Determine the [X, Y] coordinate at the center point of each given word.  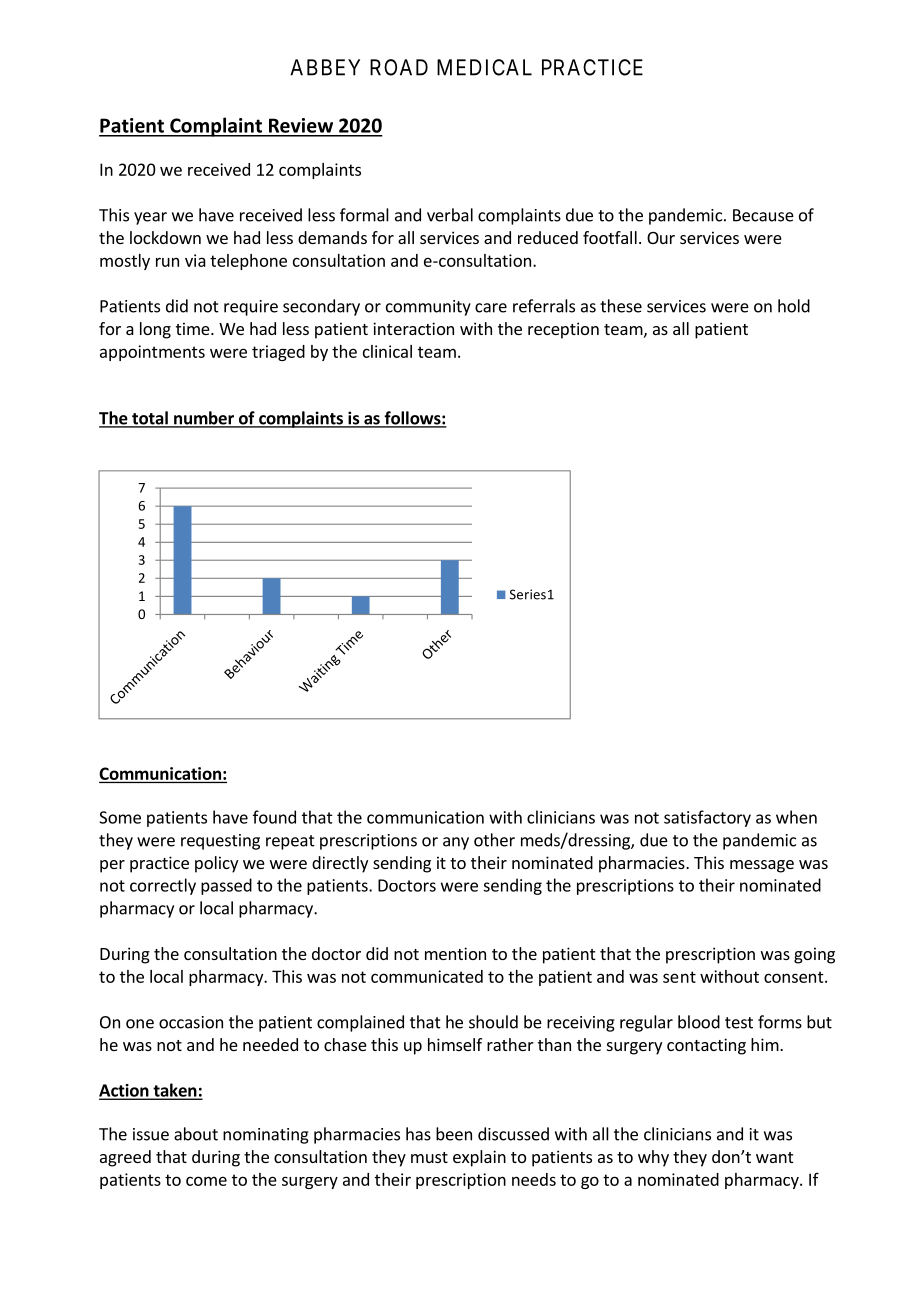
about [196, 1134]
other [494, 840]
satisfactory [707, 818]
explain [479, 1158]
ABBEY [325, 67]
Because [763, 215]
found [274, 817]
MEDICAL [484, 67]
